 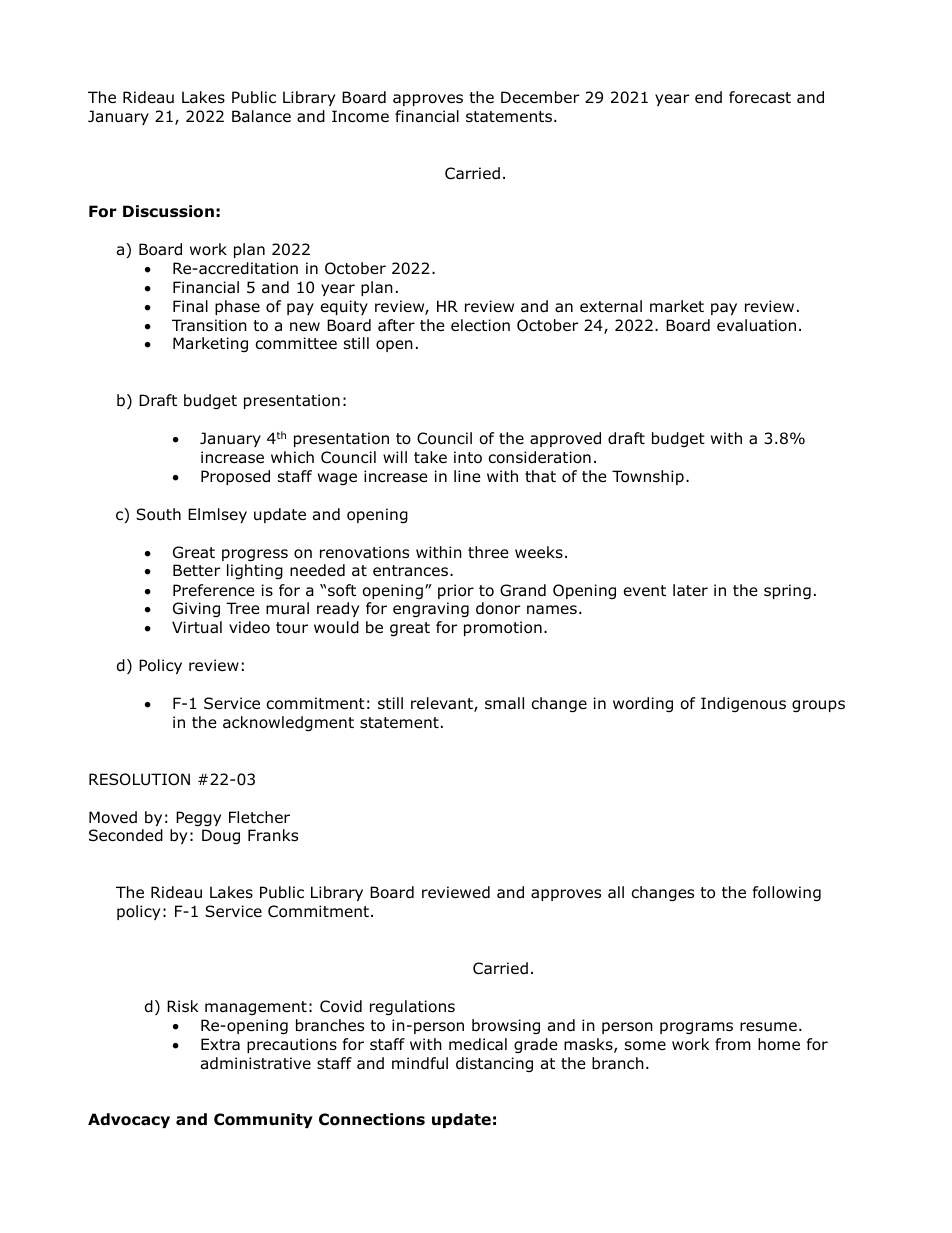 What do you see at coordinates (139, 779) in the screenshot?
I see `RESOLUTION` at bounding box center [139, 779].
